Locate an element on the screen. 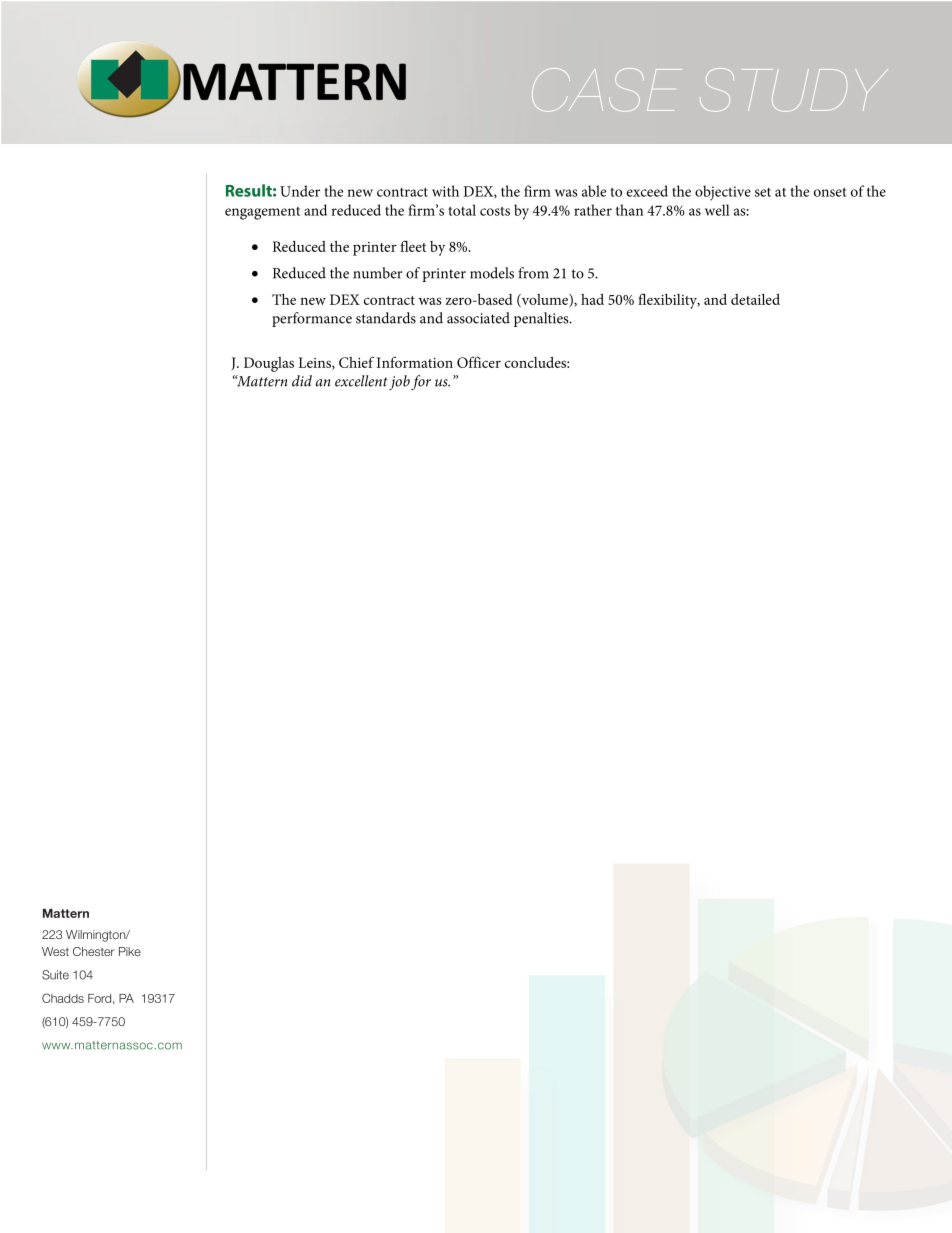 The image size is (952, 1233). associated is located at coordinates (478, 318).
